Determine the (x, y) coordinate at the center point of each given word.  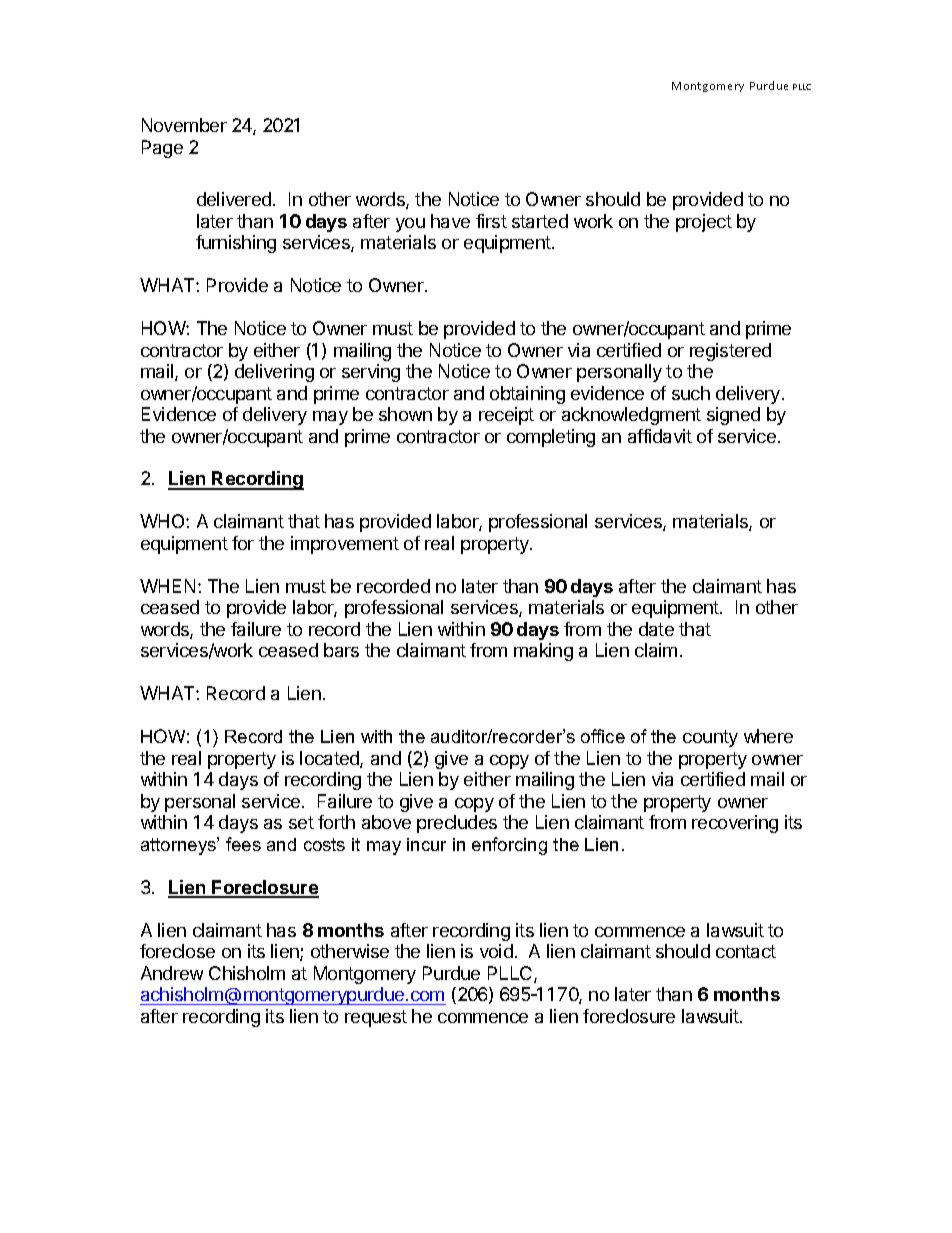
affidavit (660, 436)
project (704, 223)
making (543, 652)
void (496, 951)
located (330, 759)
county (710, 738)
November (184, 125)
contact (746, 951)
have (450, 221)
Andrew (172, 973)
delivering (274, 373)
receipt (506, 416)
